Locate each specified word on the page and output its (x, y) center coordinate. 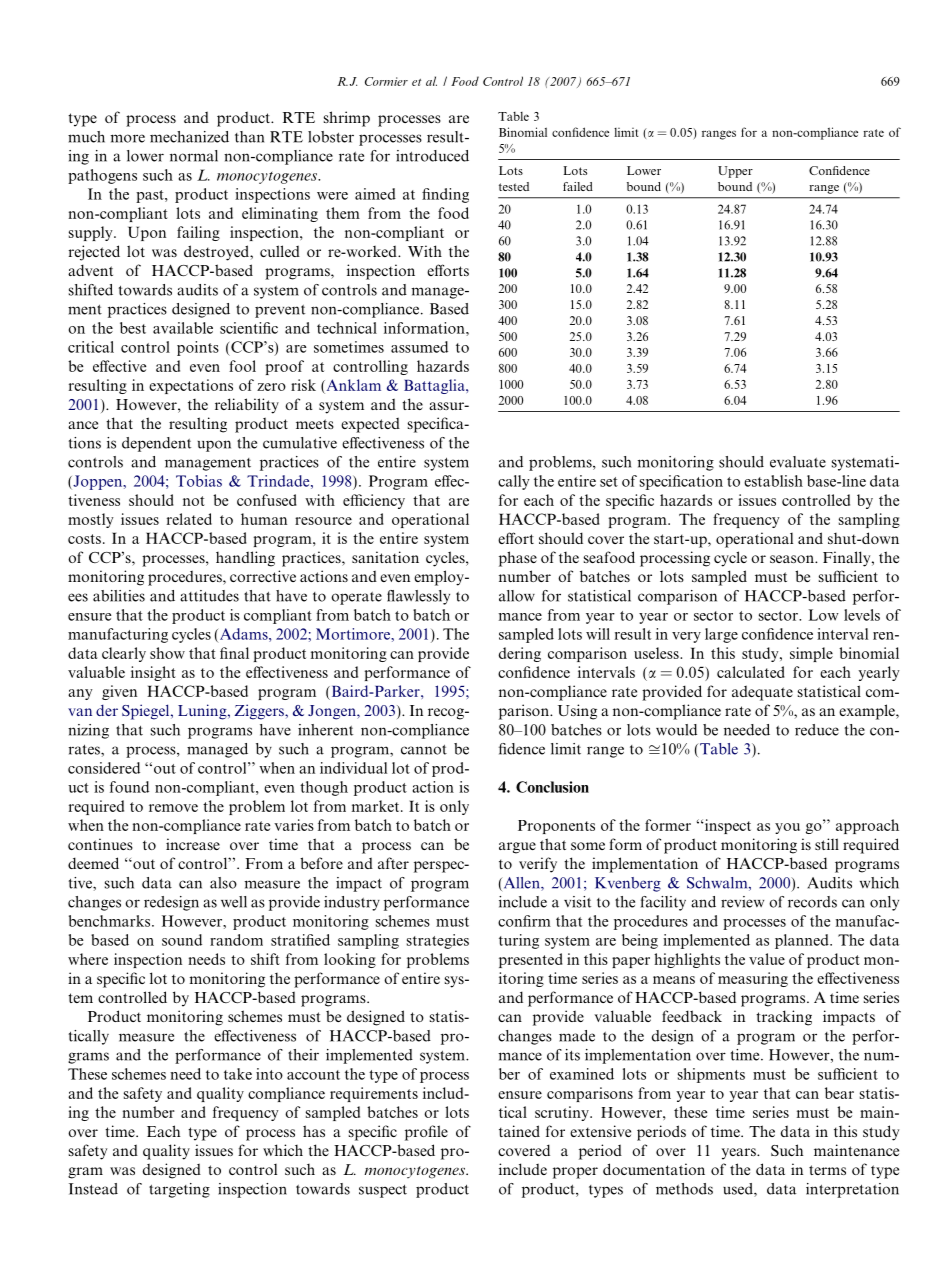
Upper (735, 172)
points (198, 348)
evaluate (798, 462)
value (767, 959)
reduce (817, 730)
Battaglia (435, 386)
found (129, 787)
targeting (179, 1190)
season (793, 559)
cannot (424, 750)
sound (182, 940)
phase (518, 559)
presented (531, 960)
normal (194, 156)
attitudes (209, 596)
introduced (432, 156)
